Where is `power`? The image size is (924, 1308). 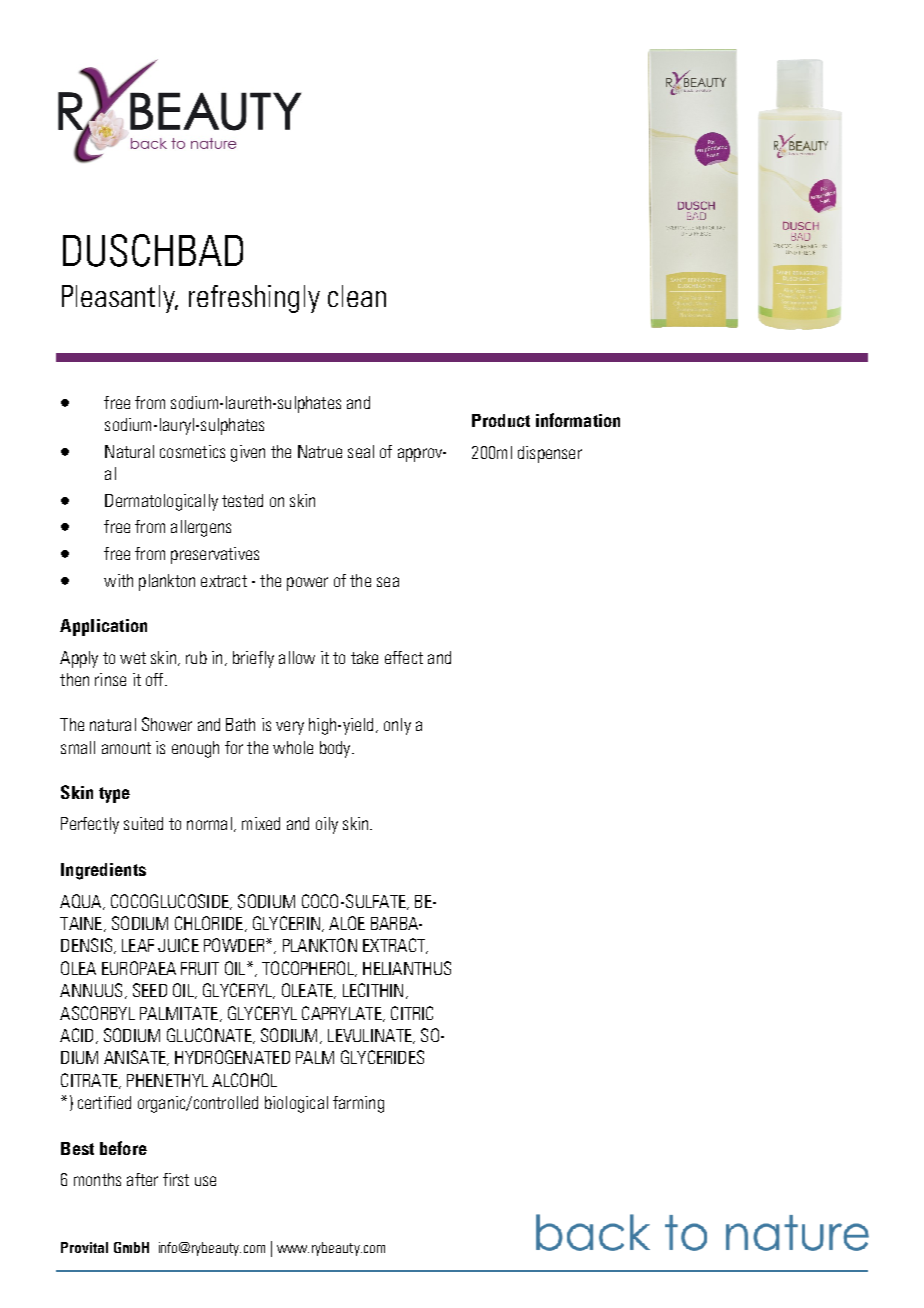 power is located at coordinates (307, 584).
